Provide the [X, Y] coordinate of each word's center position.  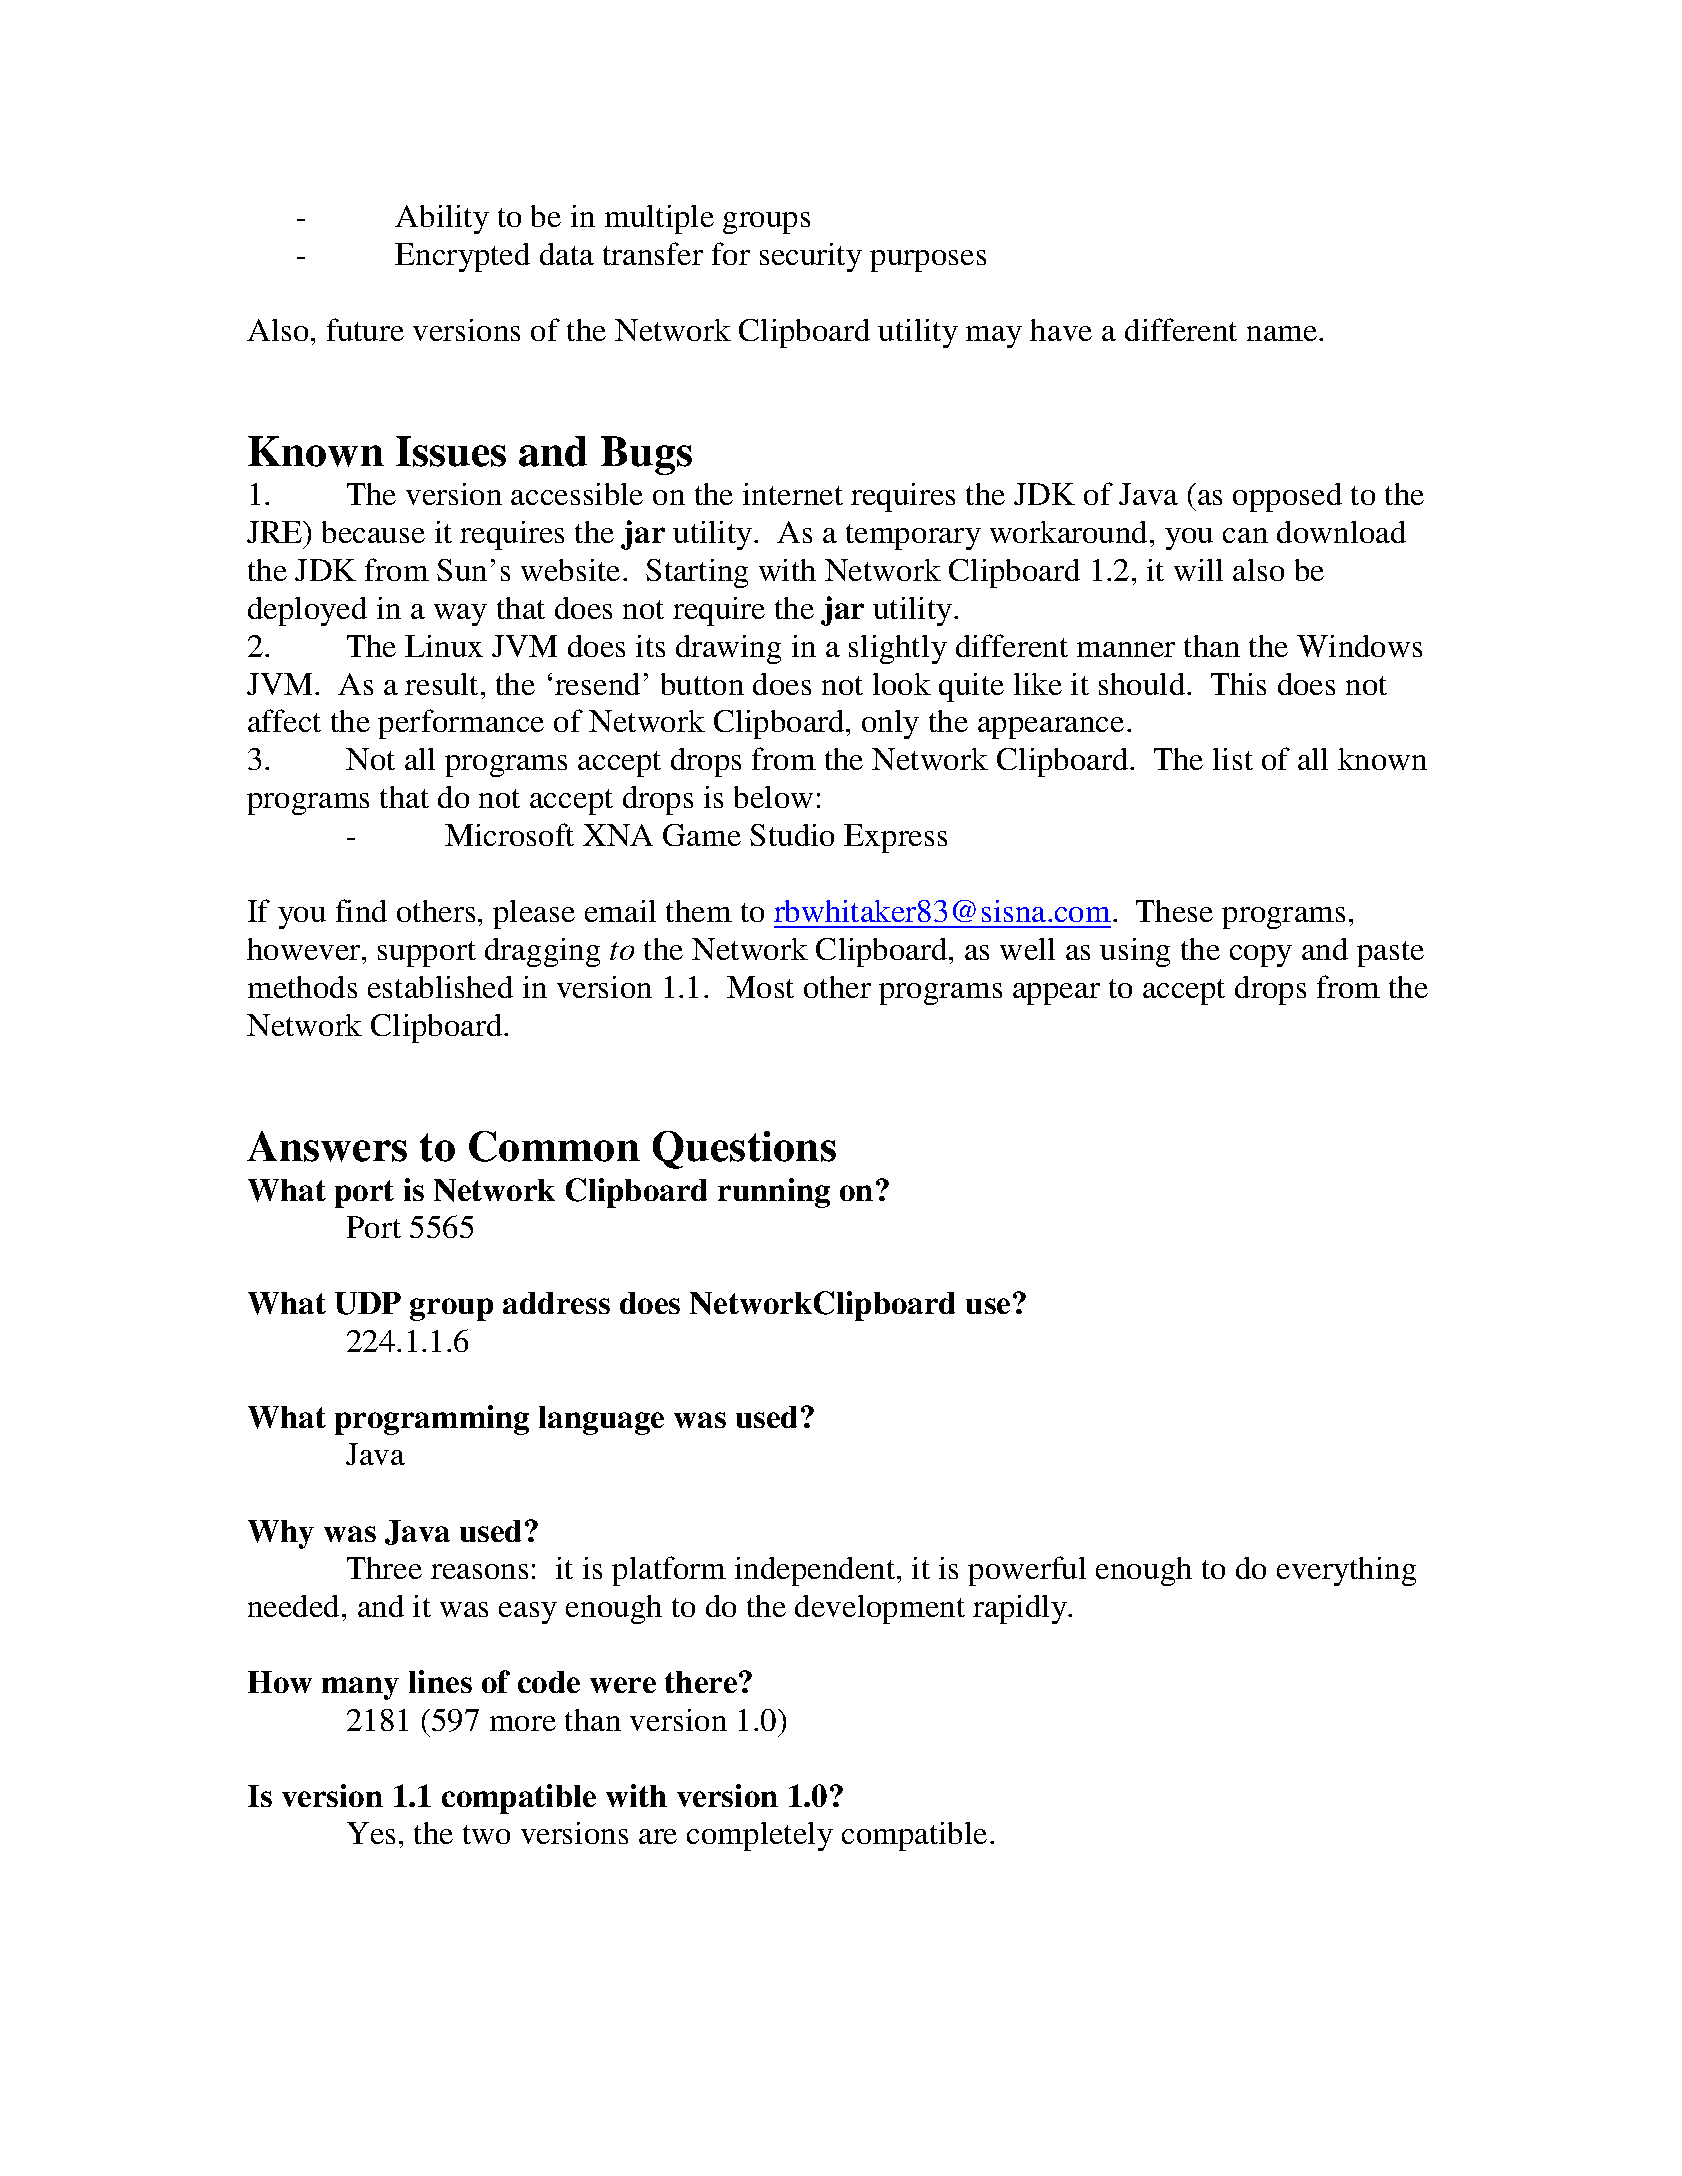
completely [760, 1836]
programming [432, 1420]
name [1283, 333]
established [440, 987]
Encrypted [462, 257]
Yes [371, 1833]
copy [1261, 956]
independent [816, 1571]
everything [1346, 1571]
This [1238, 684]
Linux [444, 646]
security [811, 257]
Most [760, 987]
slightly [898, 649]
